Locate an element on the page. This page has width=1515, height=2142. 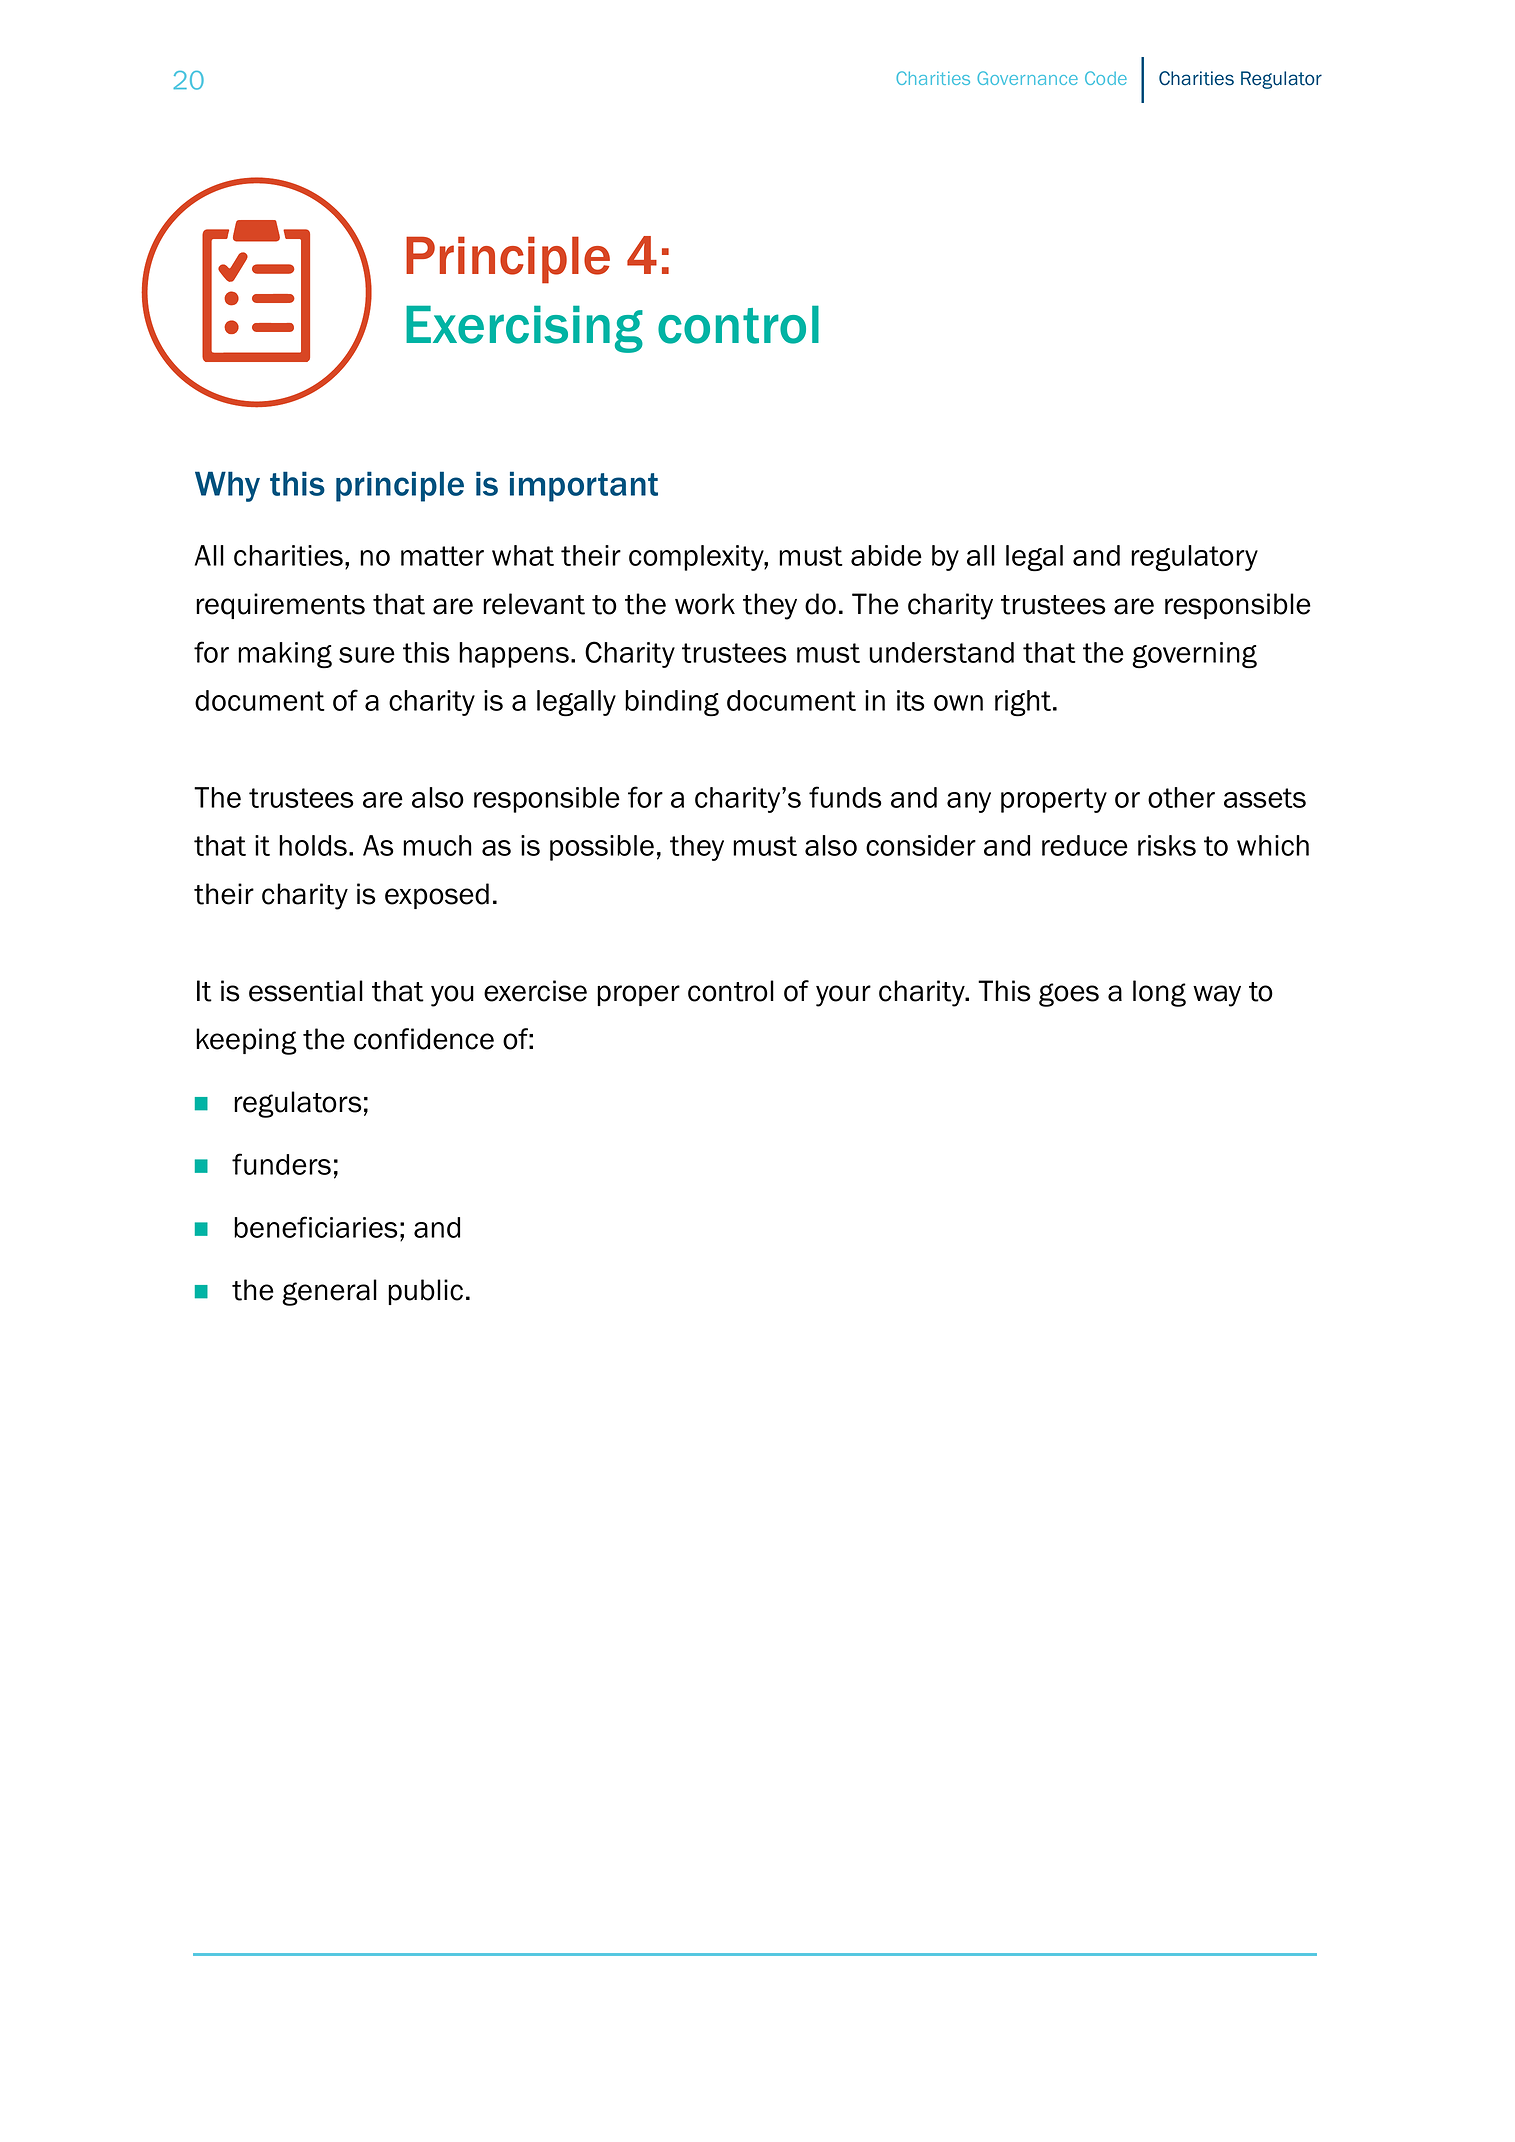
essential is located at coordinates (306, 991).
